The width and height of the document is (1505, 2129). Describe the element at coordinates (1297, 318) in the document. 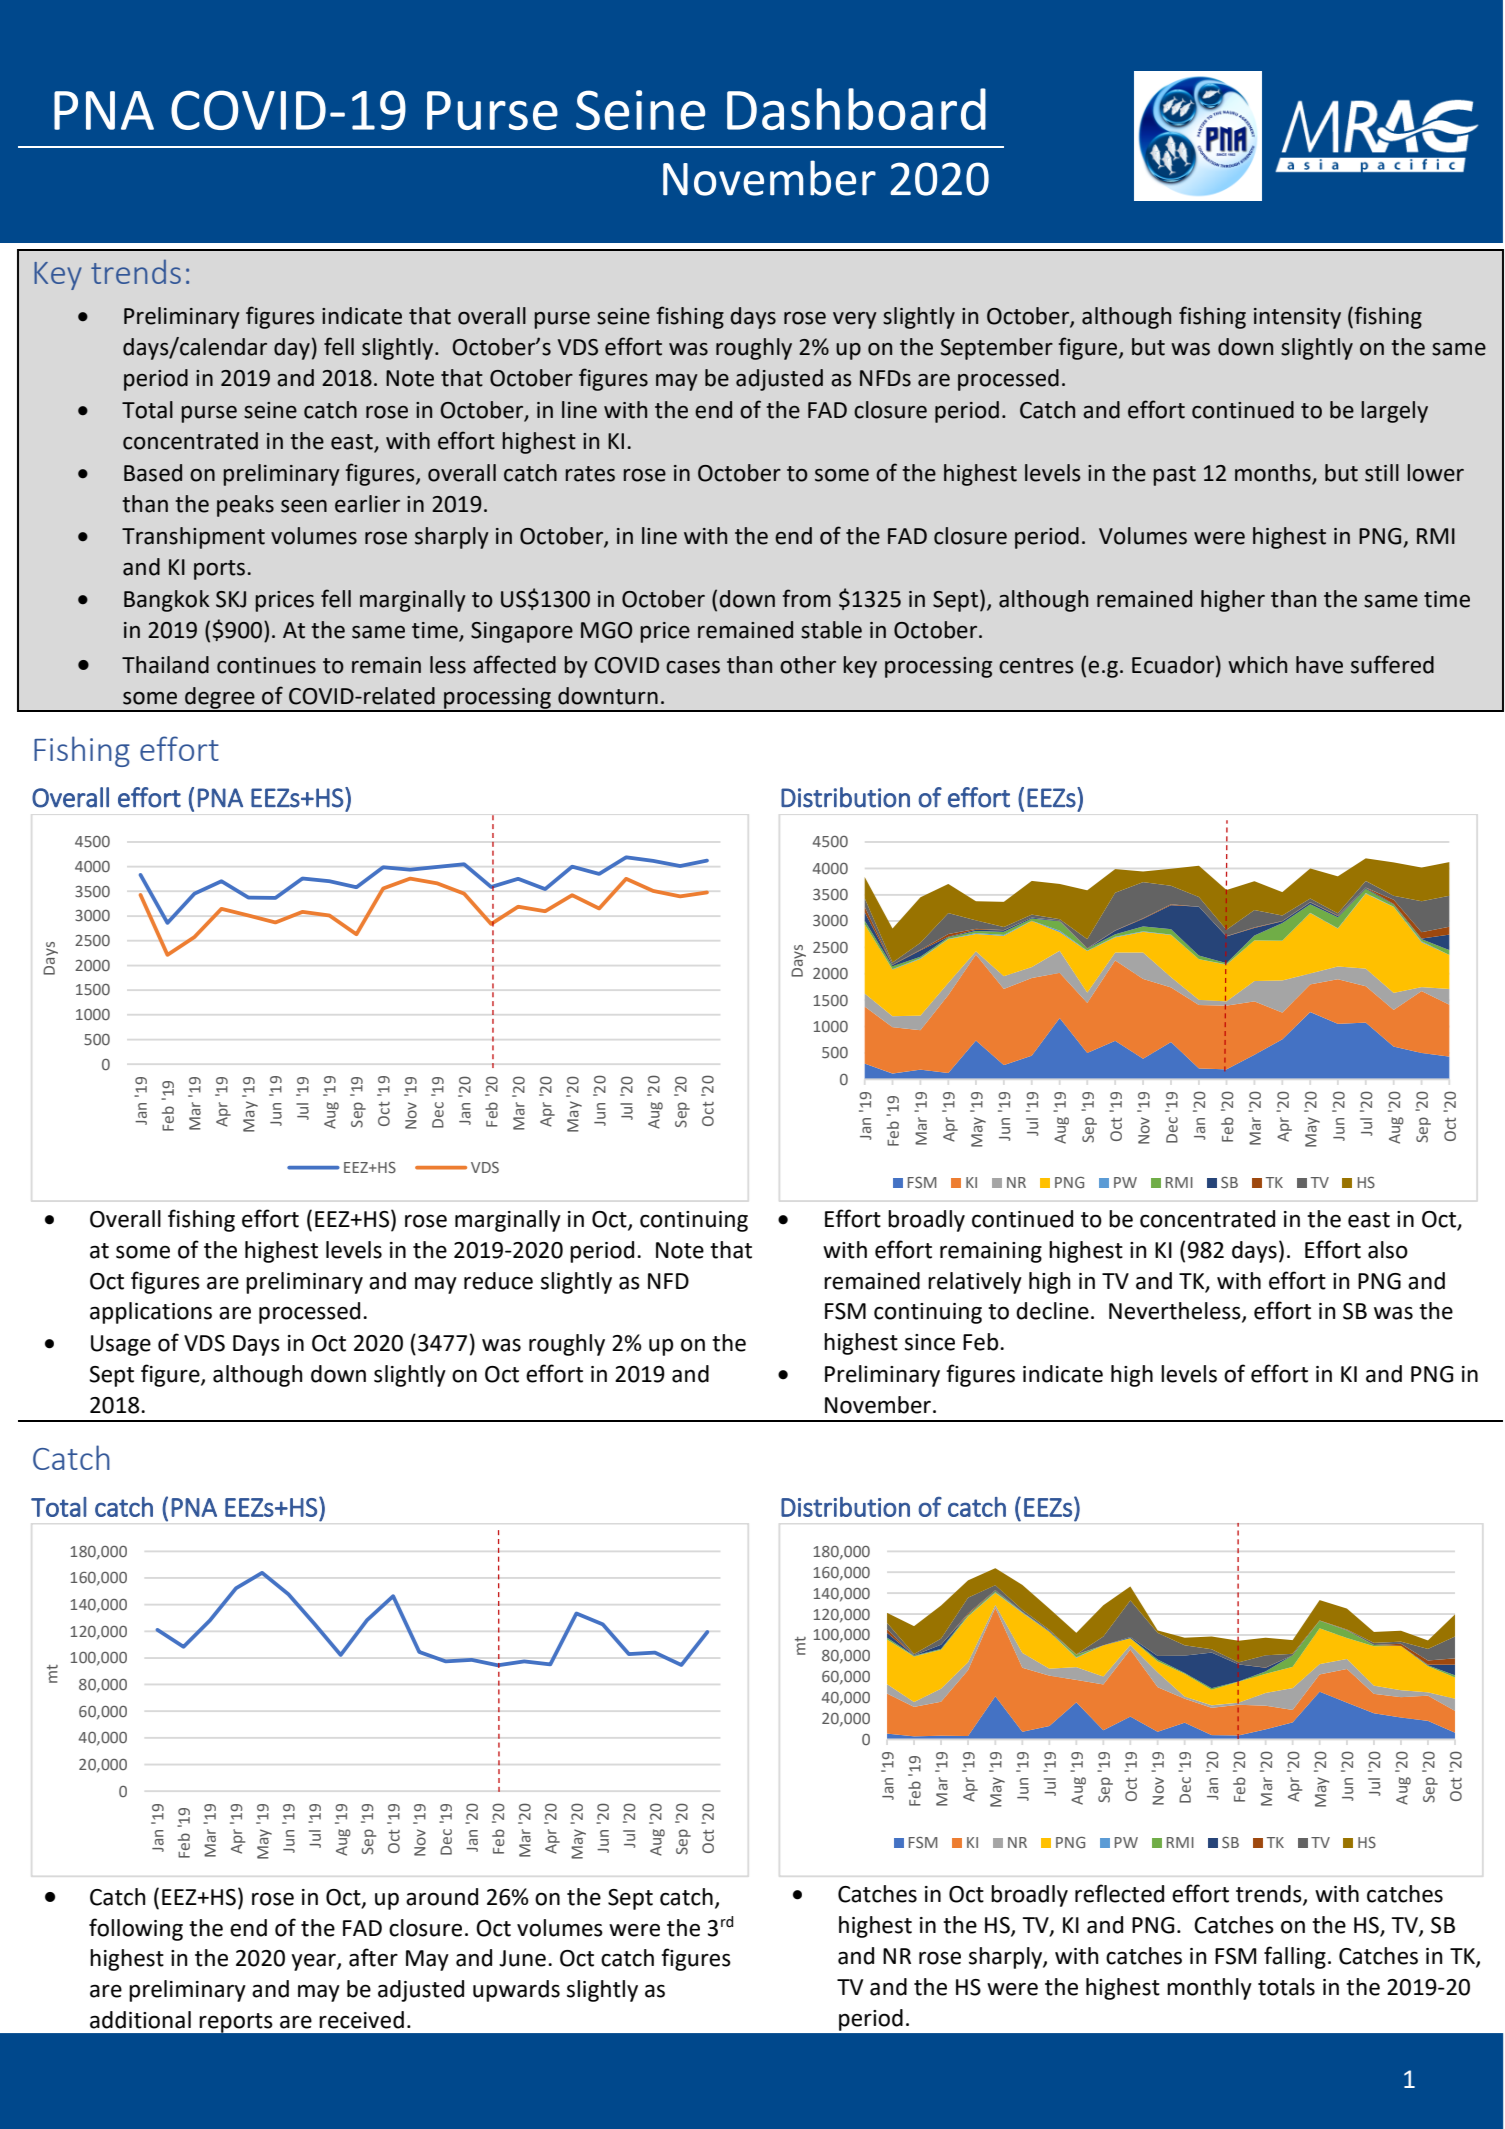

I see `intensity` at that location.
